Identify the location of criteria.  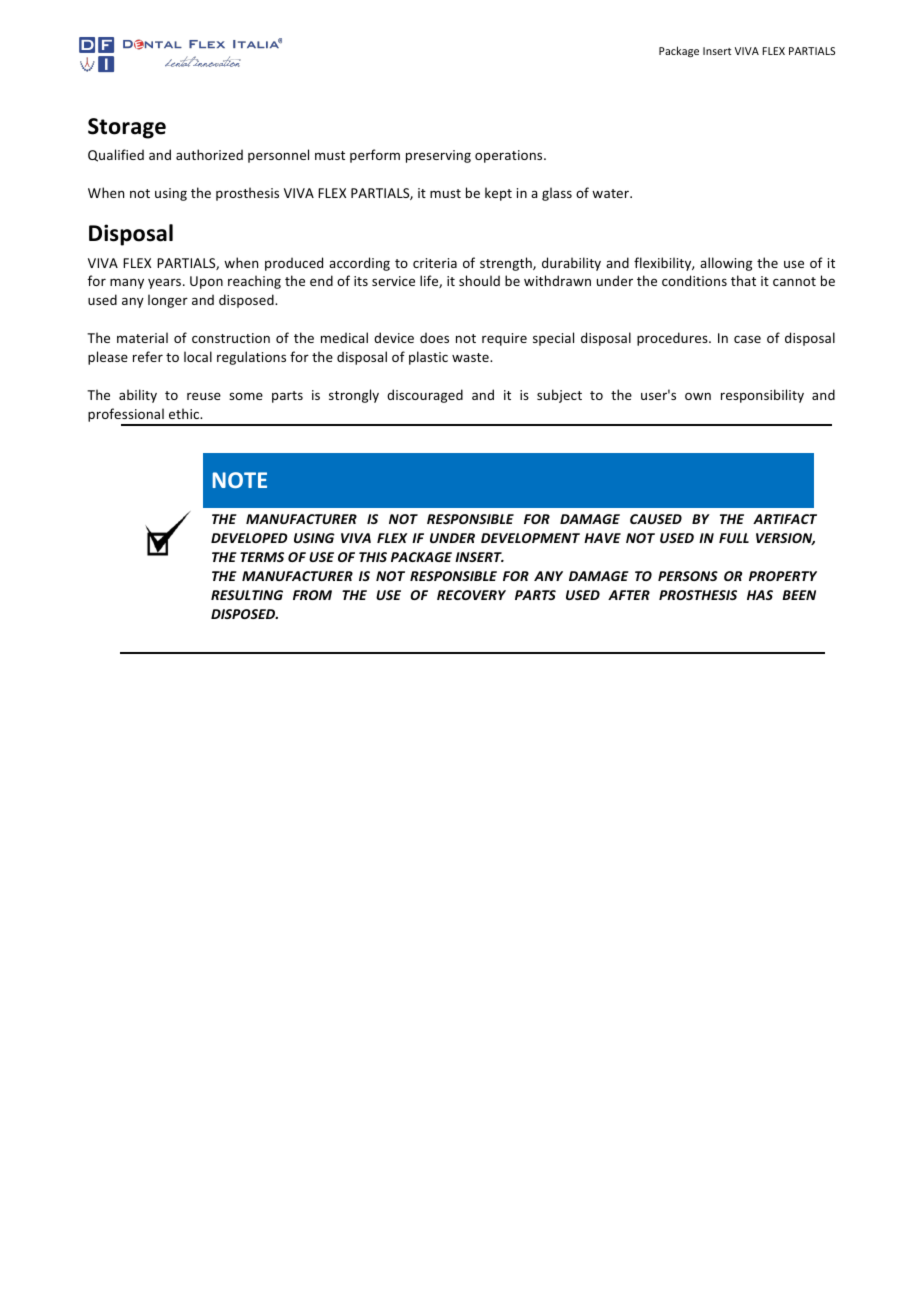
(435, 263).
